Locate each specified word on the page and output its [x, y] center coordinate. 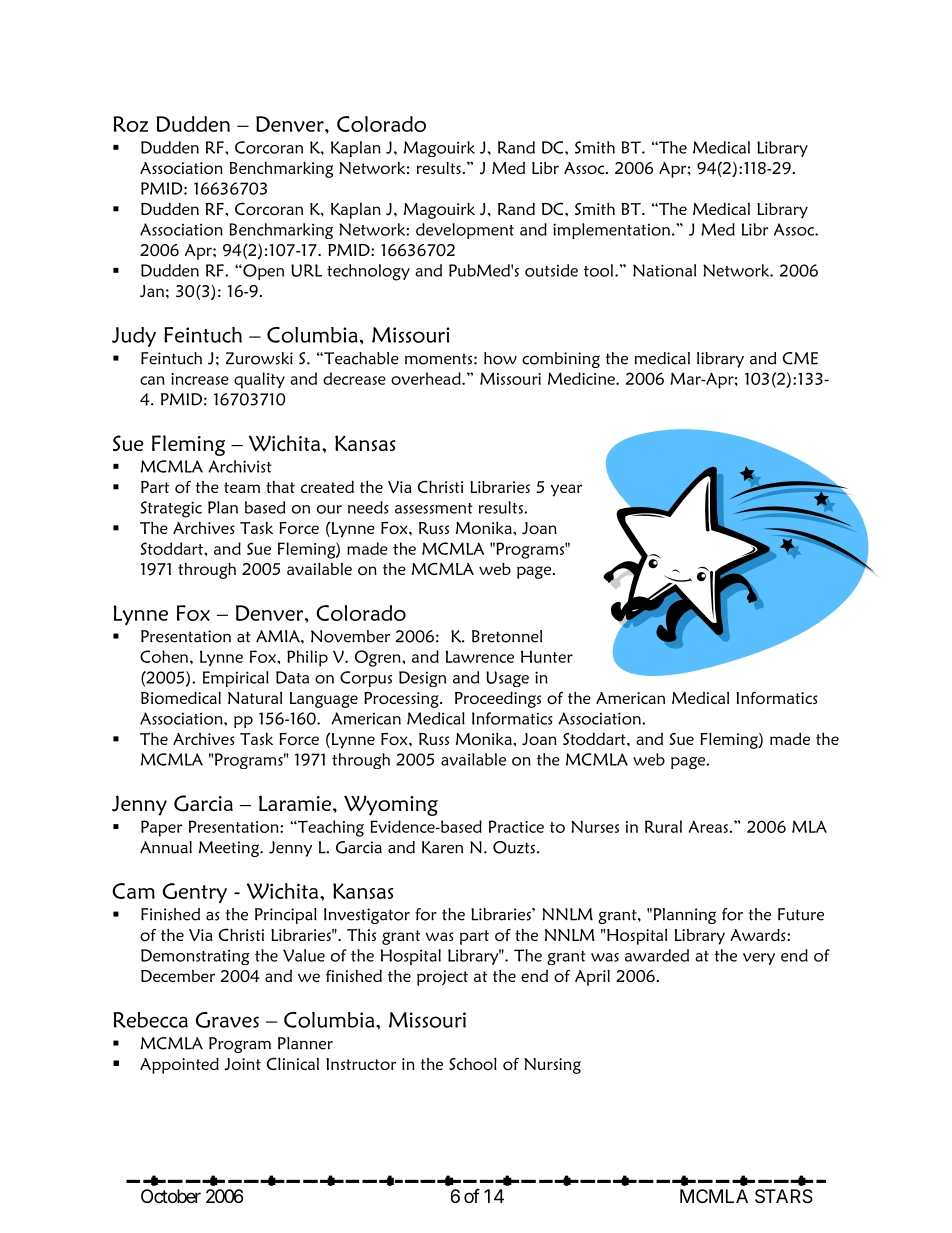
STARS [784, 1196]
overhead [427, 378]
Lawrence [480, 657]
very [759, 959]
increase [200, 379]
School [473, 1063]
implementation [611, 231]
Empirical [236, 679]
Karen [442, 847]
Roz [130, 124]
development [465, 231]
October [171, 1196]
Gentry [195, 893]
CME [800, 358]
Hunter [547, 656]
